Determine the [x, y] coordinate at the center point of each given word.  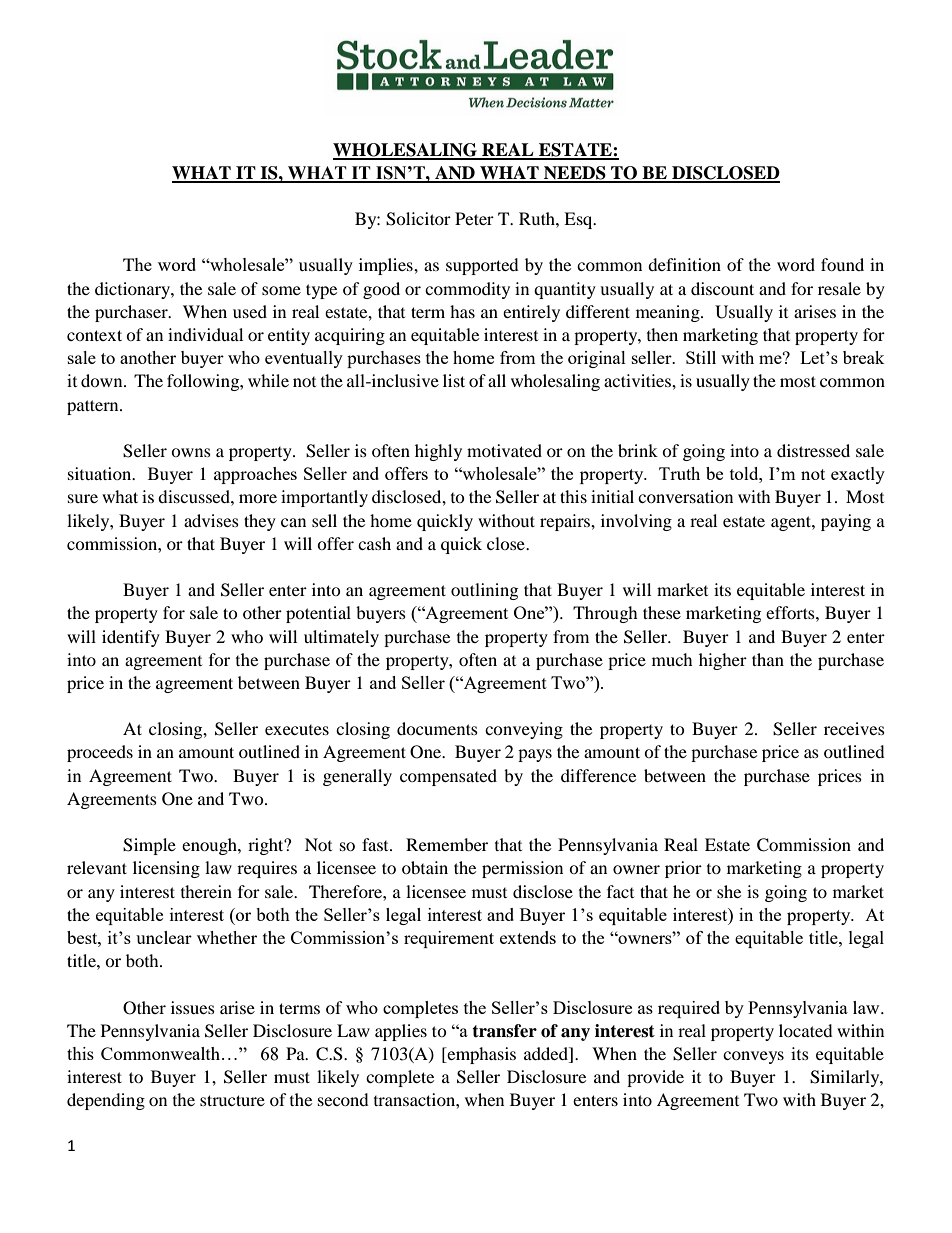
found [842, 264]
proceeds [100, 753]
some [281, 290]
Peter [474, 218]
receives [854, 728]
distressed [813, 450]
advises [211, 520]
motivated [504, 450]
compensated [448, 777]
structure [232, 1100]
